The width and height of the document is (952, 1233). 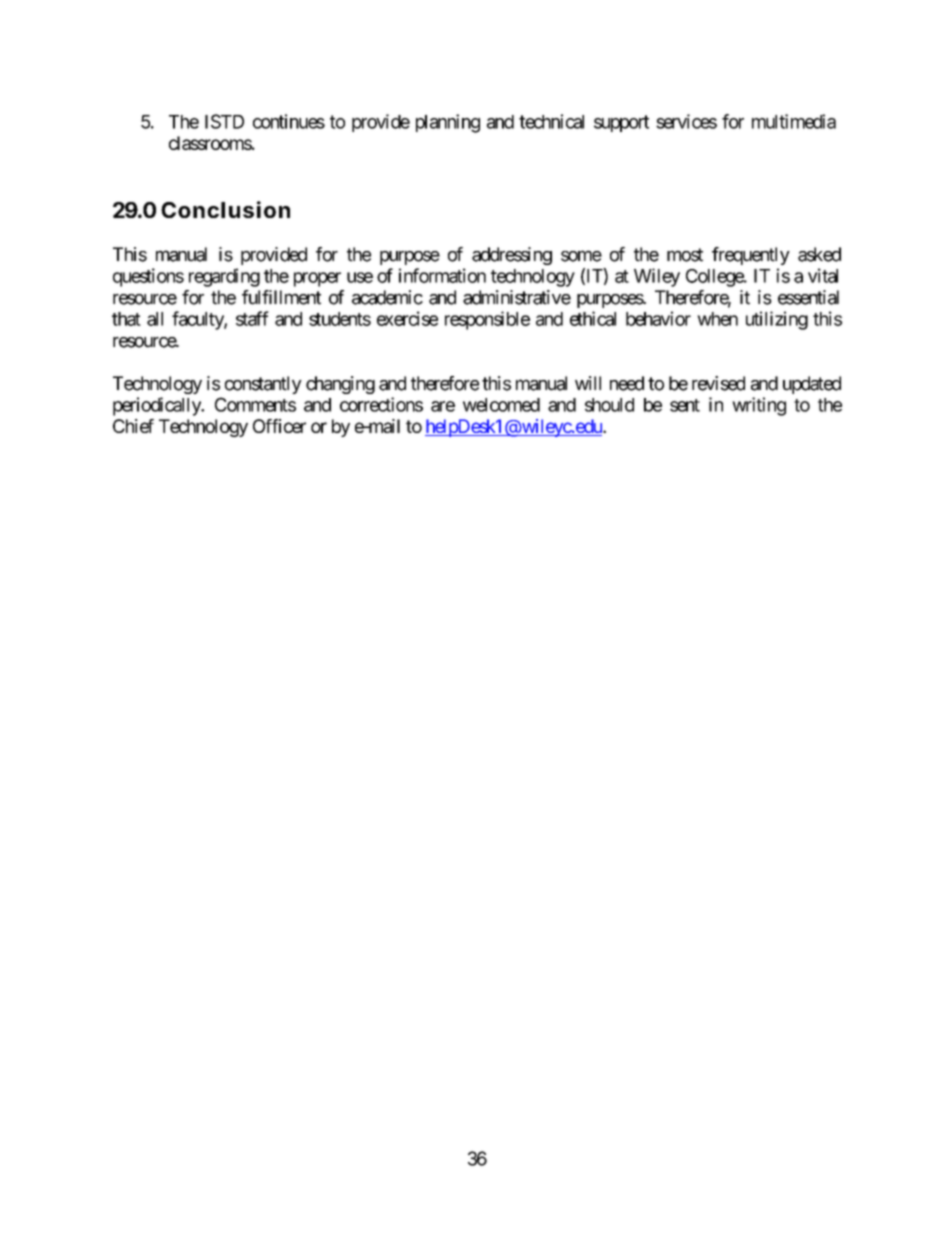 What do you see at coordinates (751, 256) in the document?
I see `frequently` at bounding box center [751, 256].
